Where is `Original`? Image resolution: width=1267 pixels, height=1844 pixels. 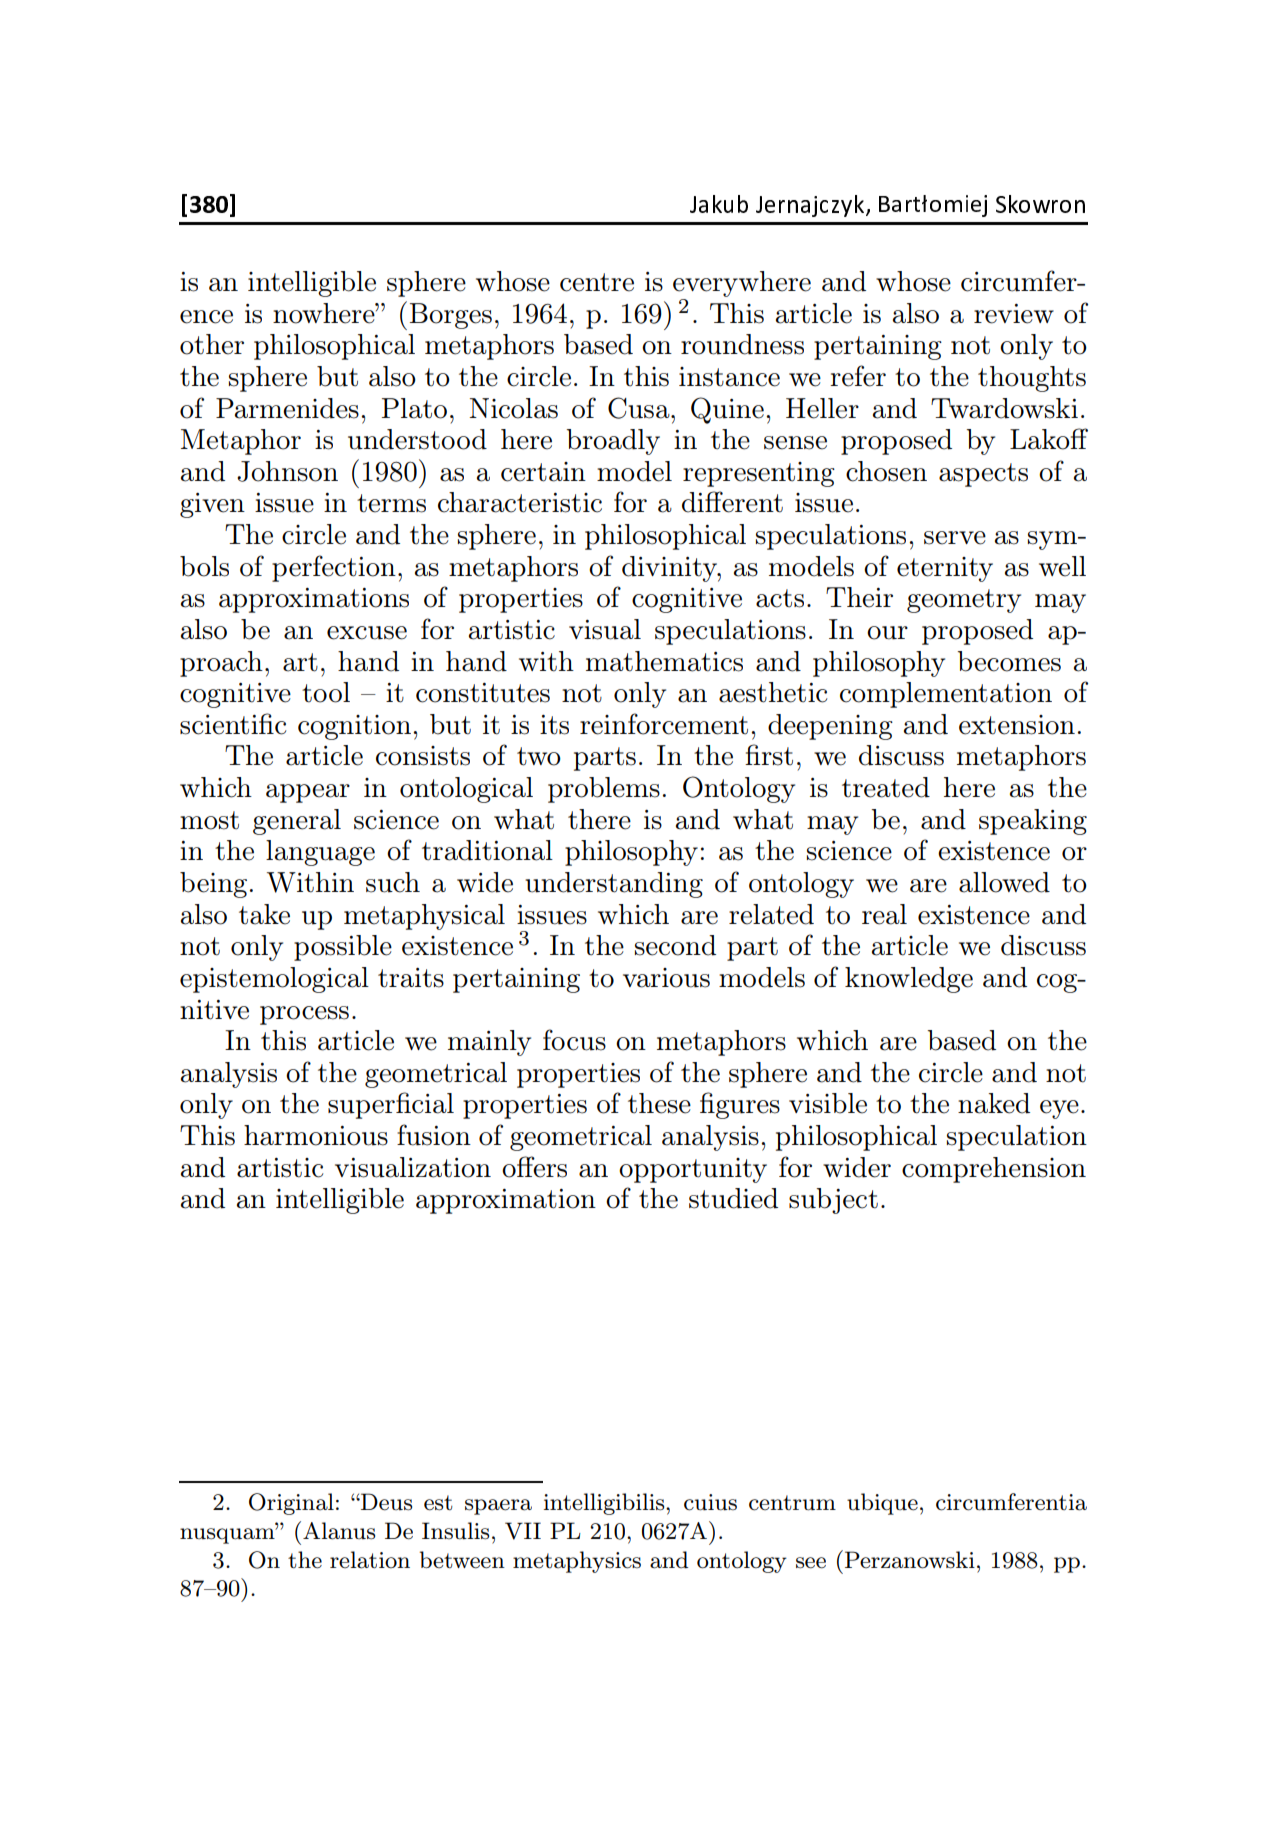
Original is located at coordinates (291, 1504).
